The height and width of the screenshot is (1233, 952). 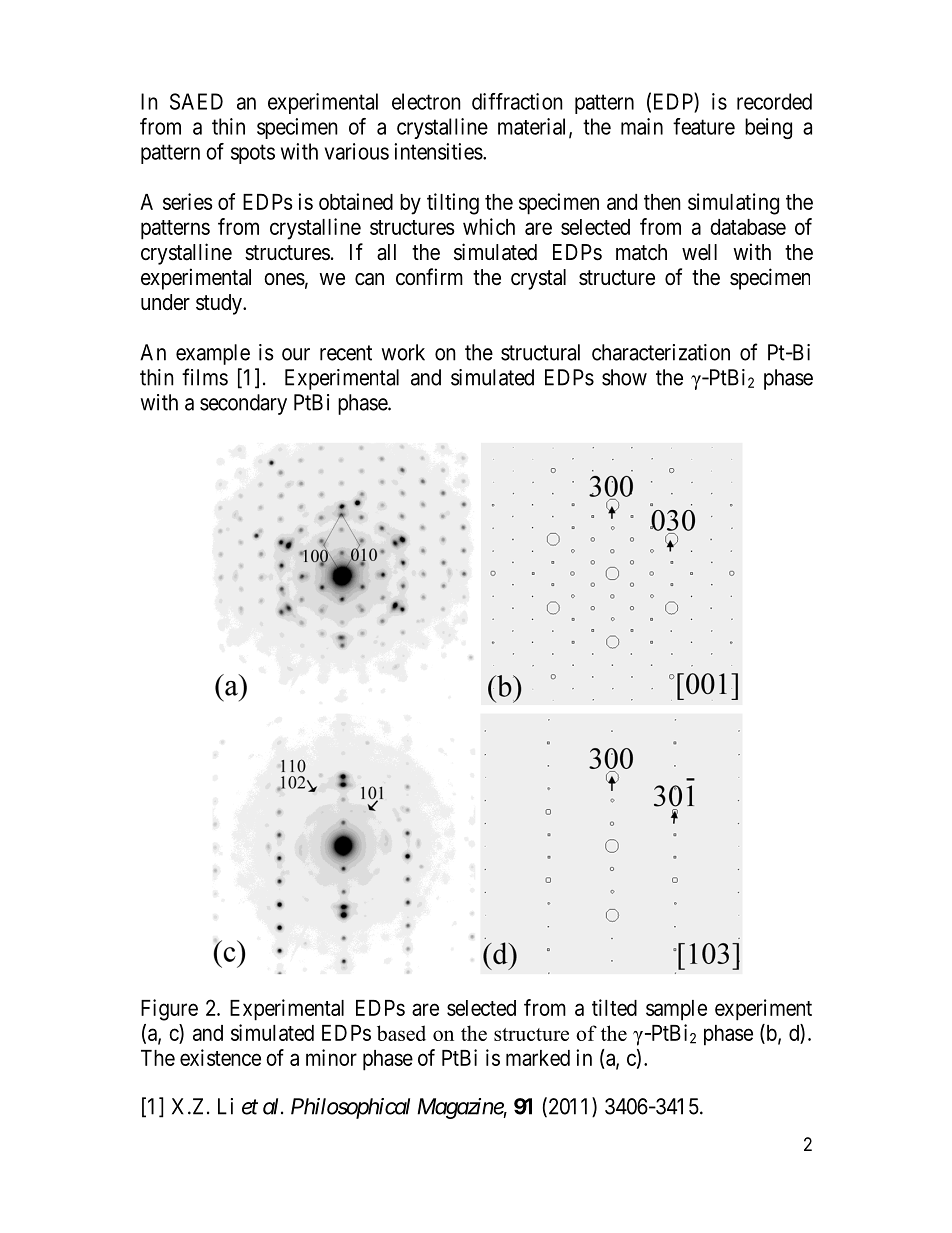 I want to click on show, so click(x=624, y=377).
